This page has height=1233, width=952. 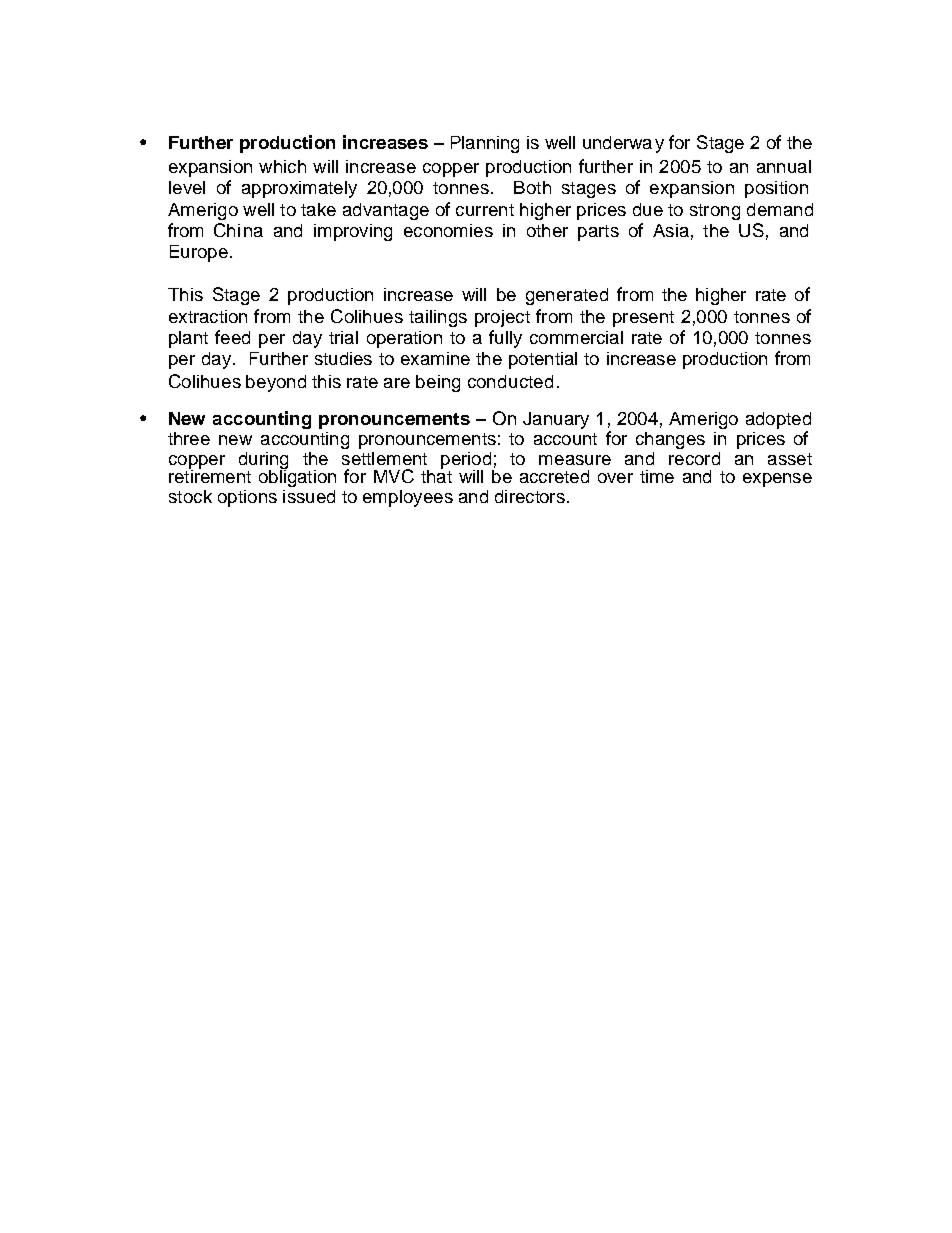 What do you see at coordinates (282, 166) in the page?
I see `which` at bounding box center [282, 166].
